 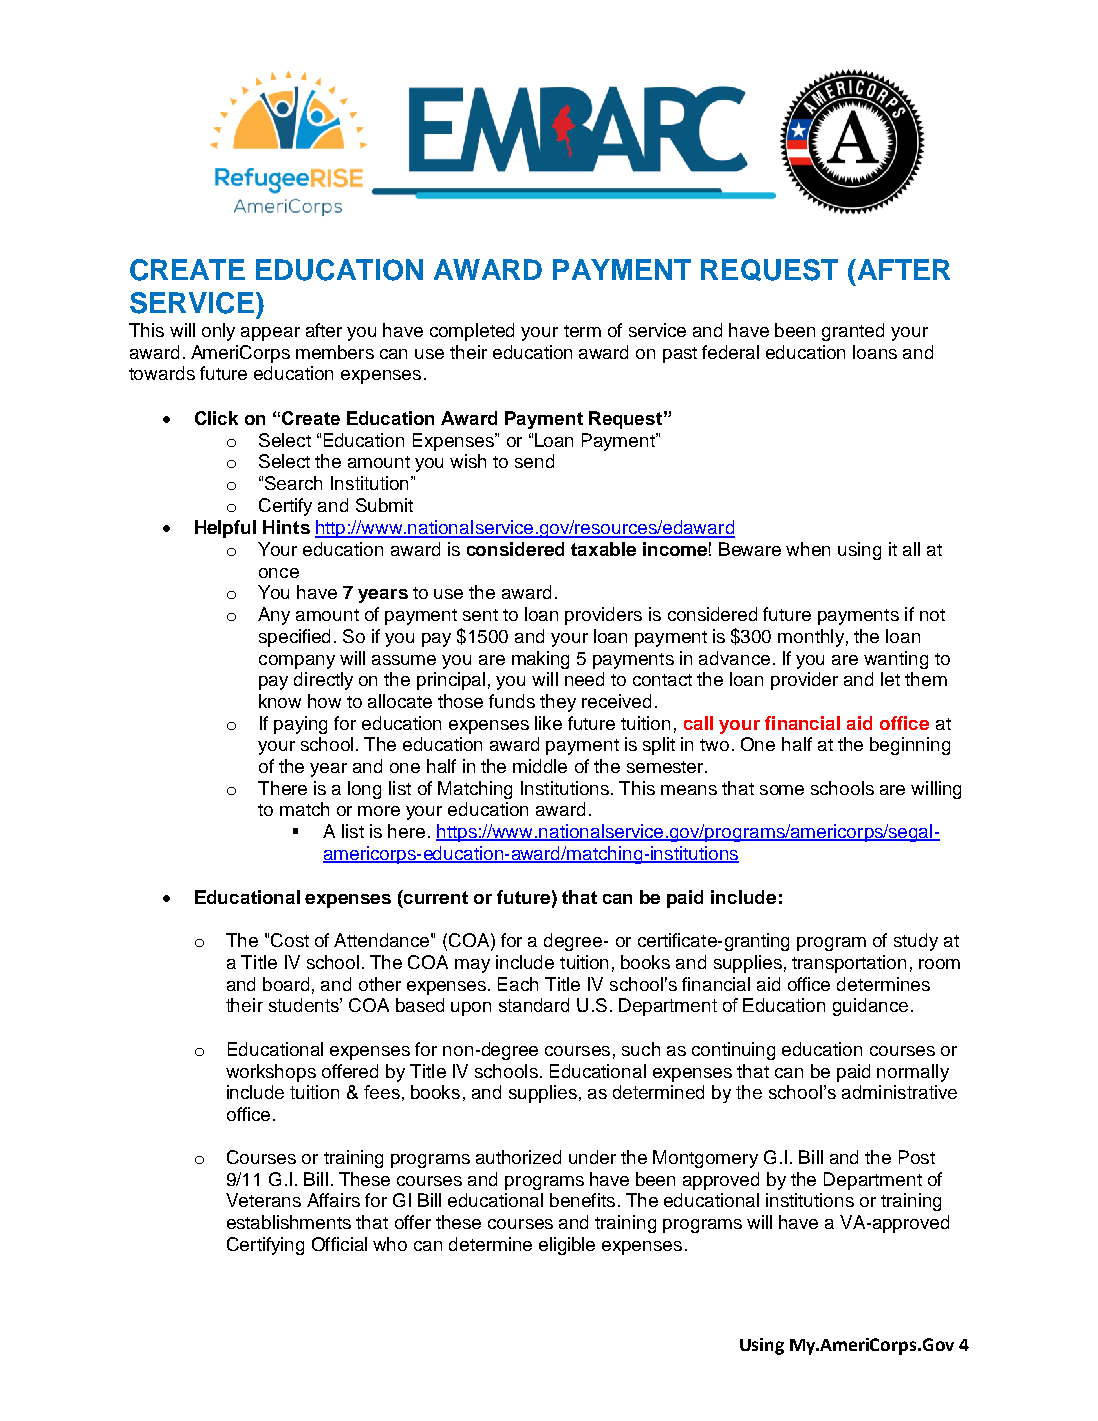 I want to click on Veterans, so click(x=263, y=1200).
